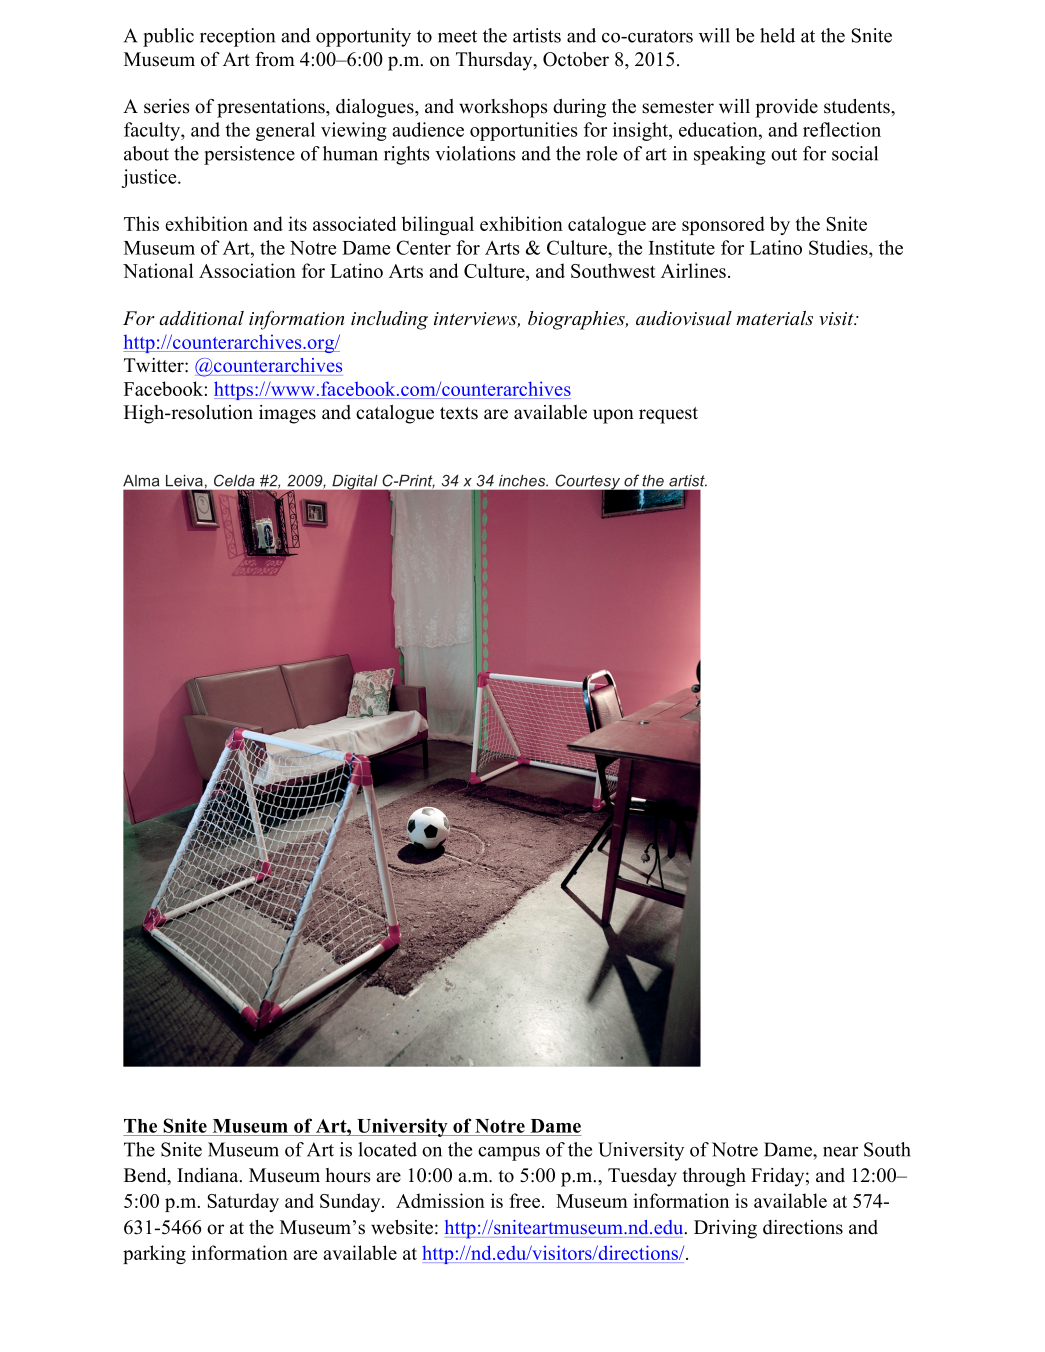 This document has height=1352, width=1045. What do you see at coordinates (509, 1154) in the document?
I see `campus` at bounding box center [509, 1154].
